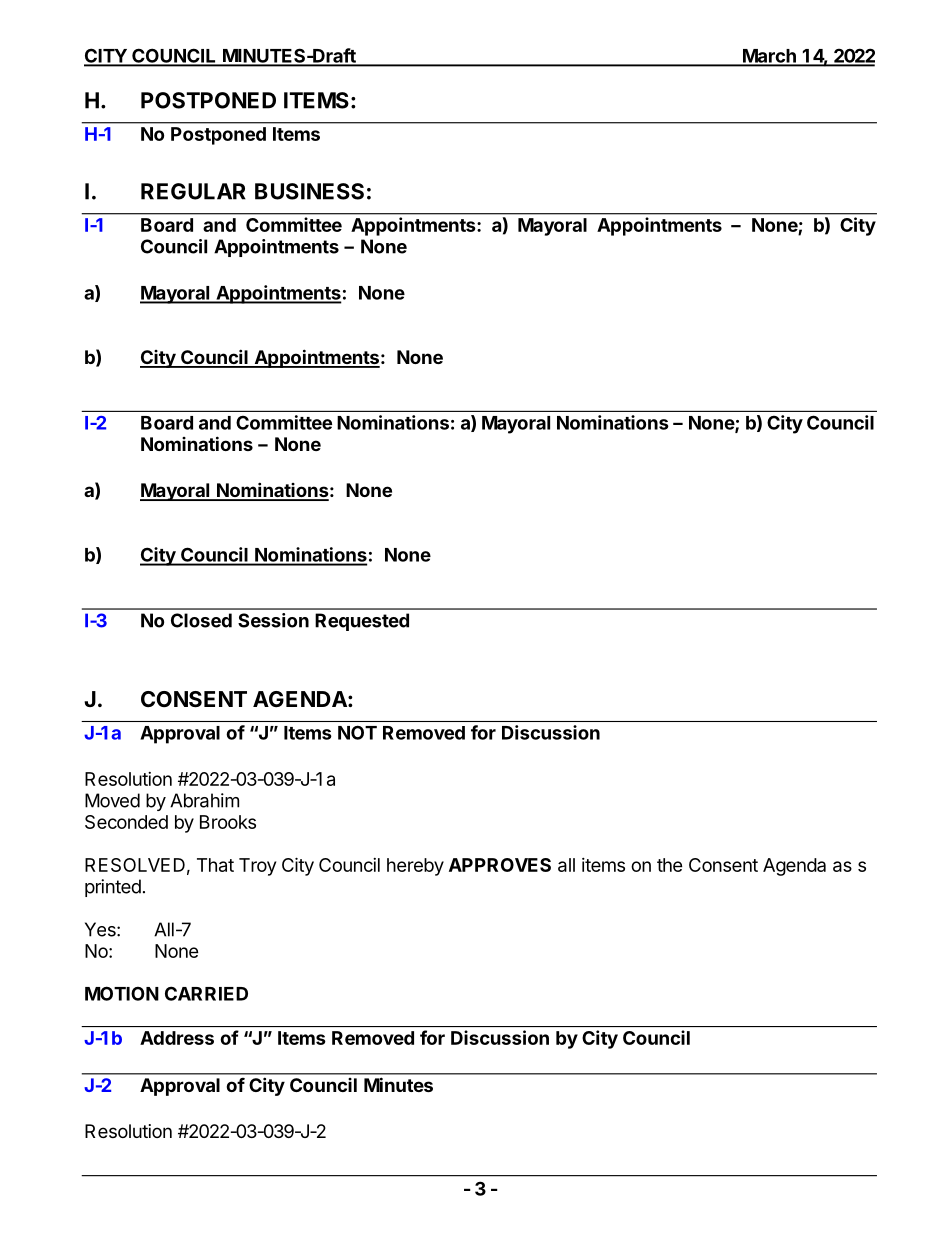 This screenshot has width=952, height=1233. Describe the element at coordinates (362, 622) in the screenshot. I see `Requested` at that location.
